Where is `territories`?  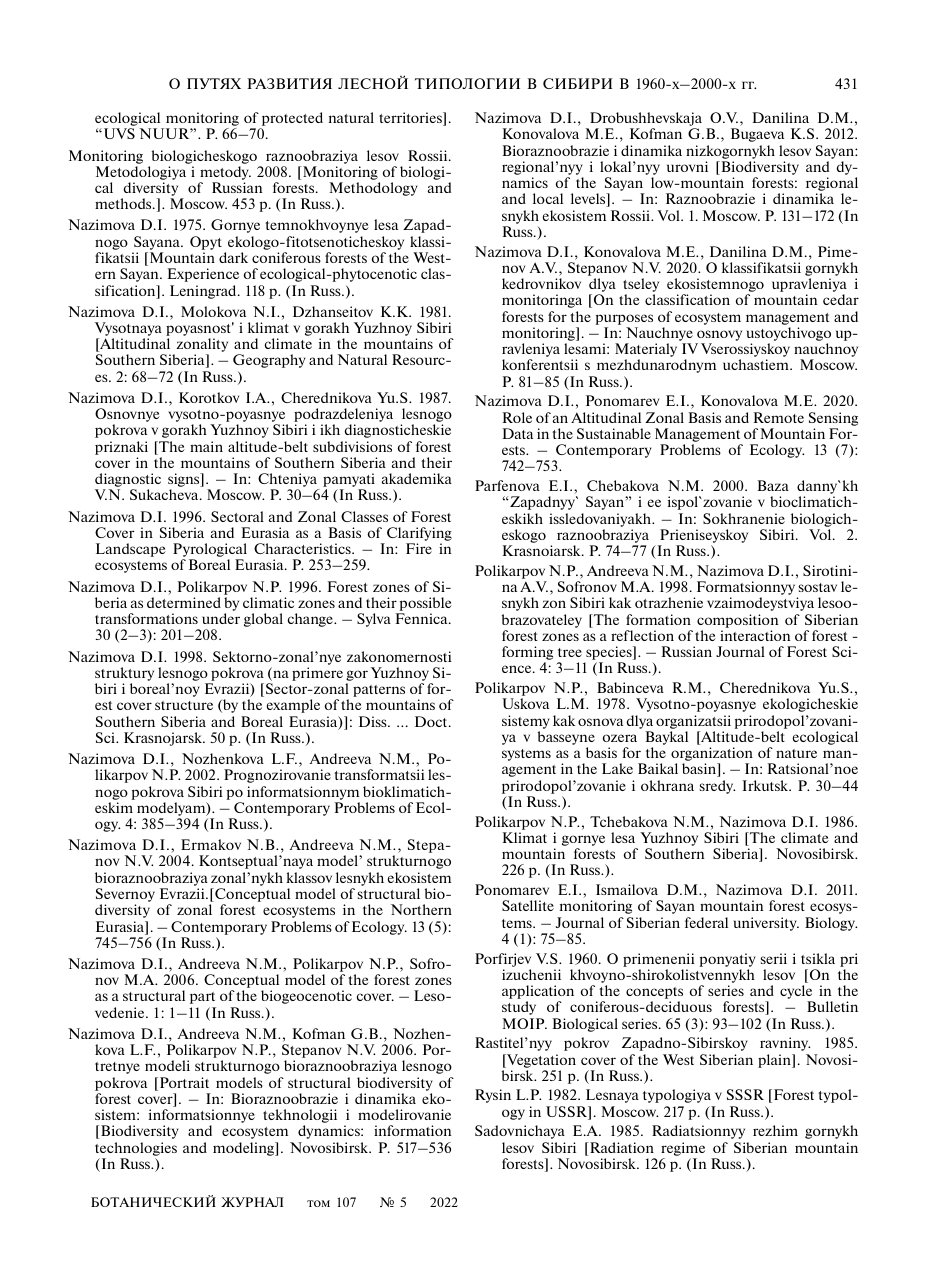
territories is located at coordinates (411, 119).
